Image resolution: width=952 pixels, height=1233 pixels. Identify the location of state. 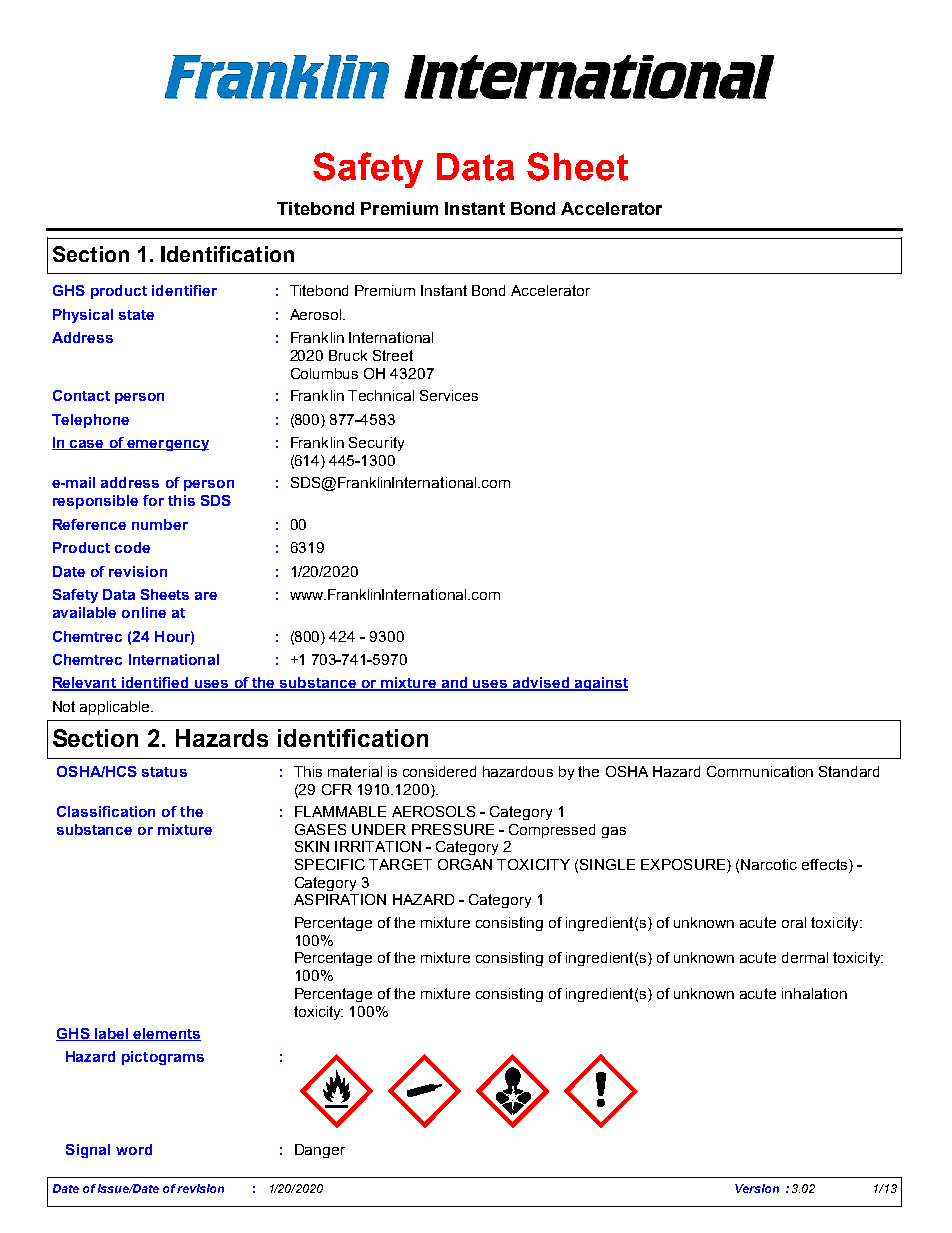
(136, 315).
